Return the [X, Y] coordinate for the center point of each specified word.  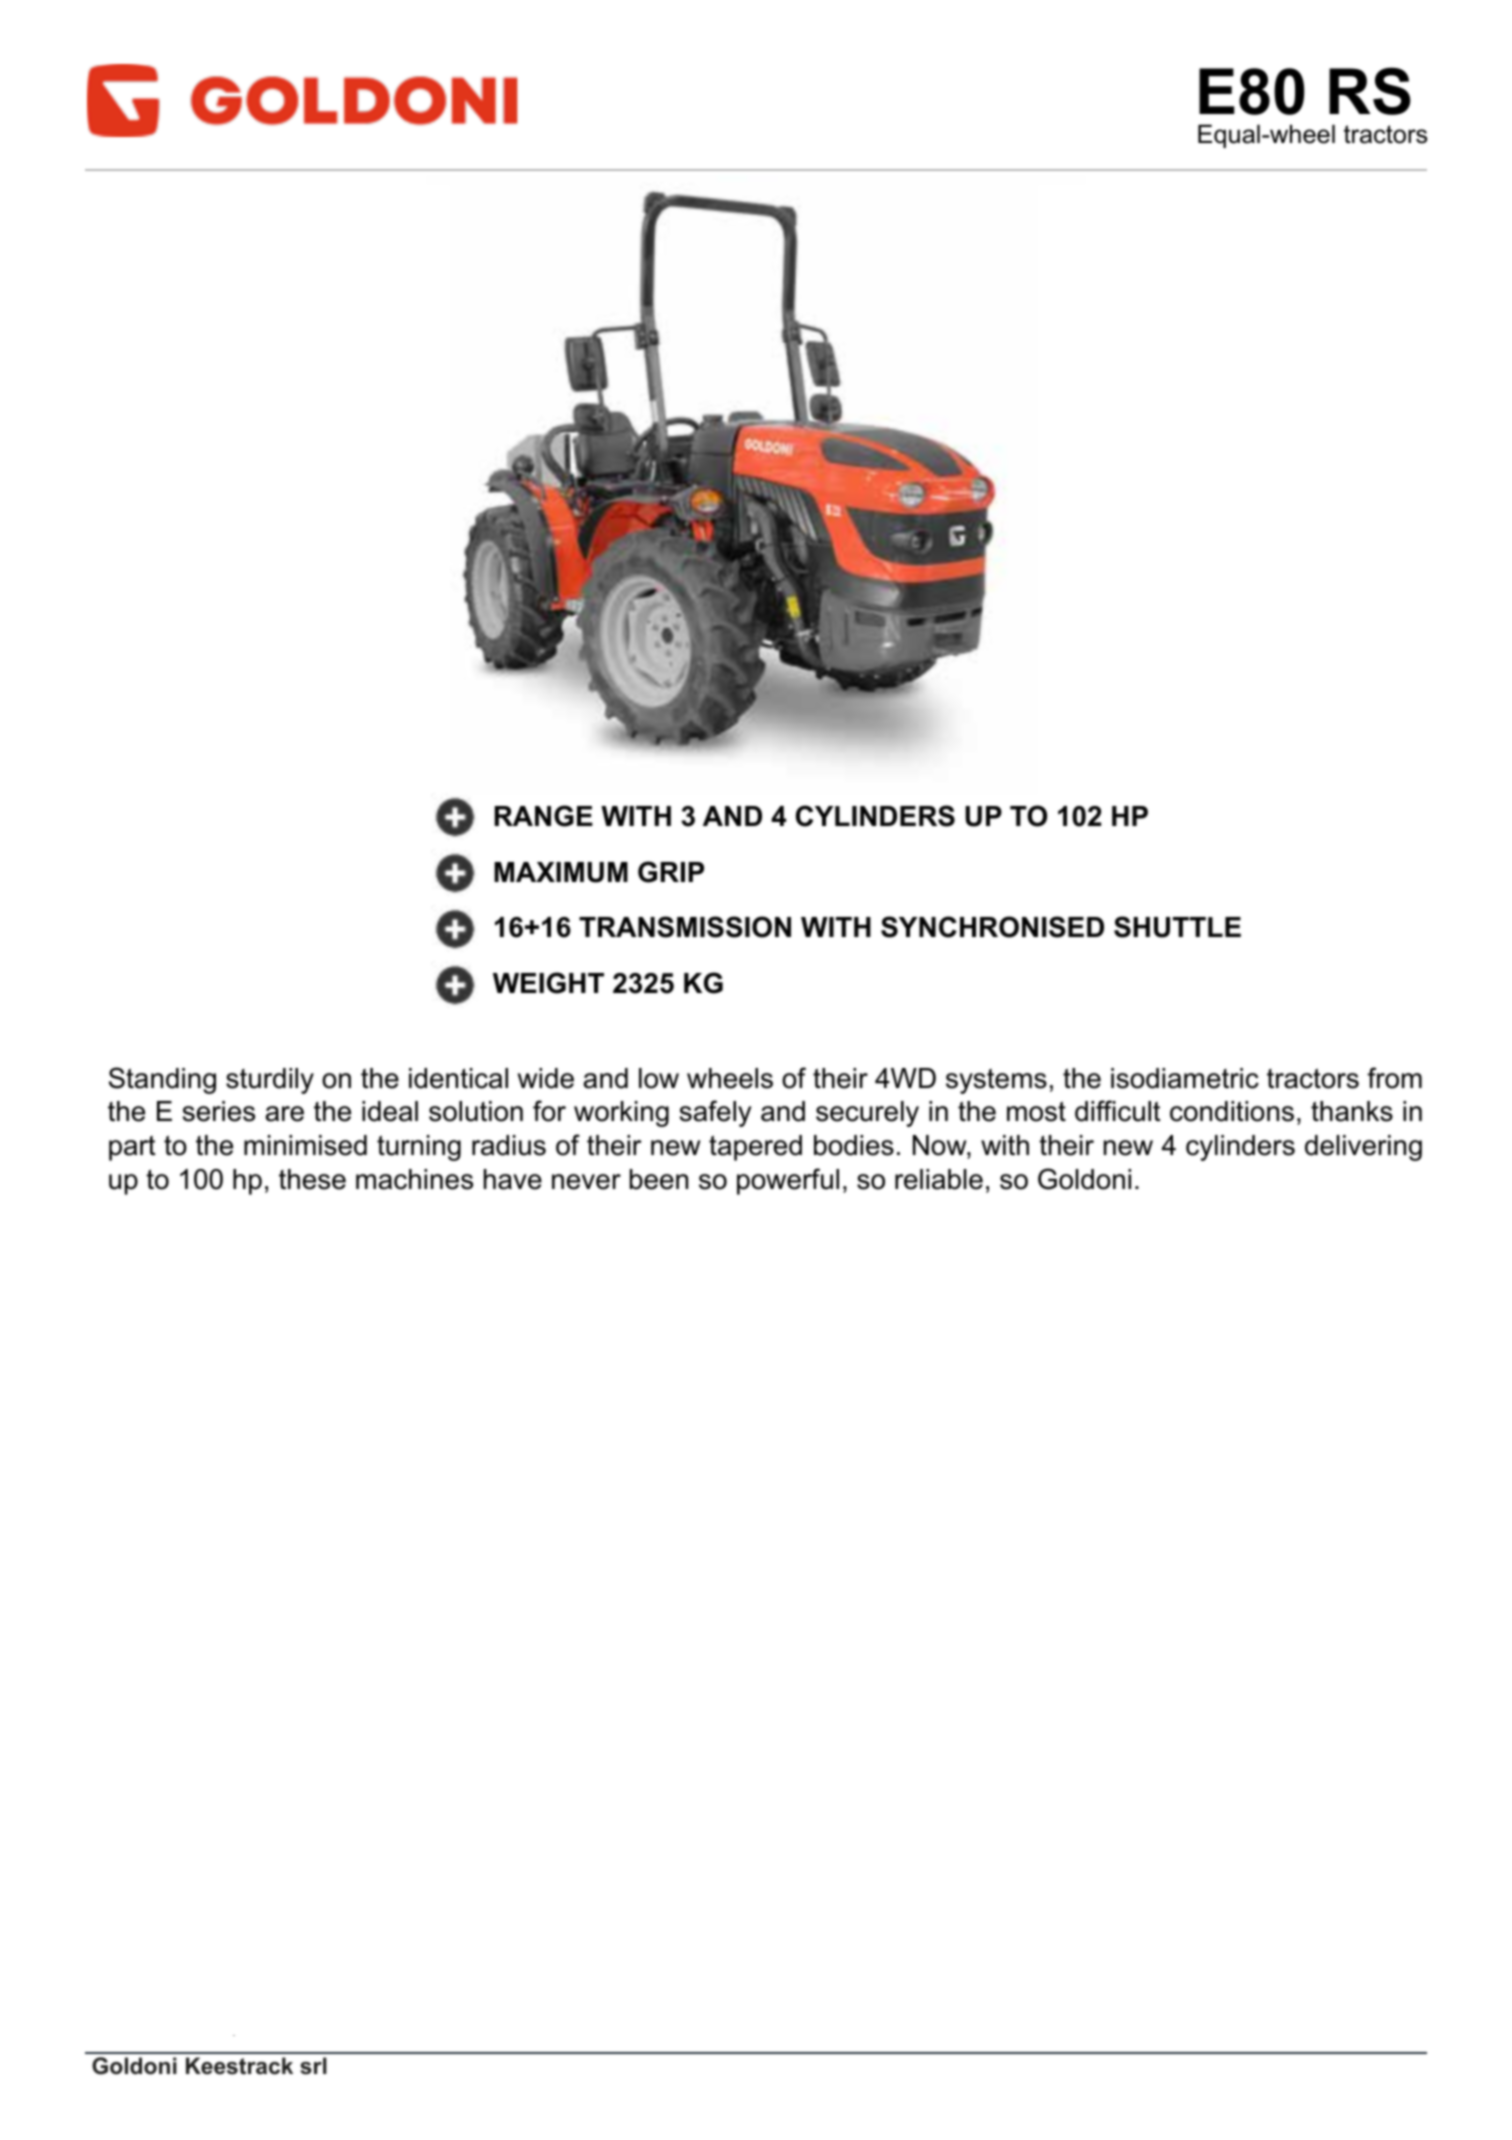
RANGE [543, 816]
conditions [1232, 1111]
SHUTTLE [1177, 927]
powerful [788, 1181]
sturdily [270, 1081]
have [513, 1179]
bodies [854, 1145]
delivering [1363, 1148]
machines [414, 1179]
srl [313, 2066]
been [659, 1179]
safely [716, 1113]
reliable [939, 1179]
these [312, 1179]
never [586, 1182]
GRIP [671, 872]
